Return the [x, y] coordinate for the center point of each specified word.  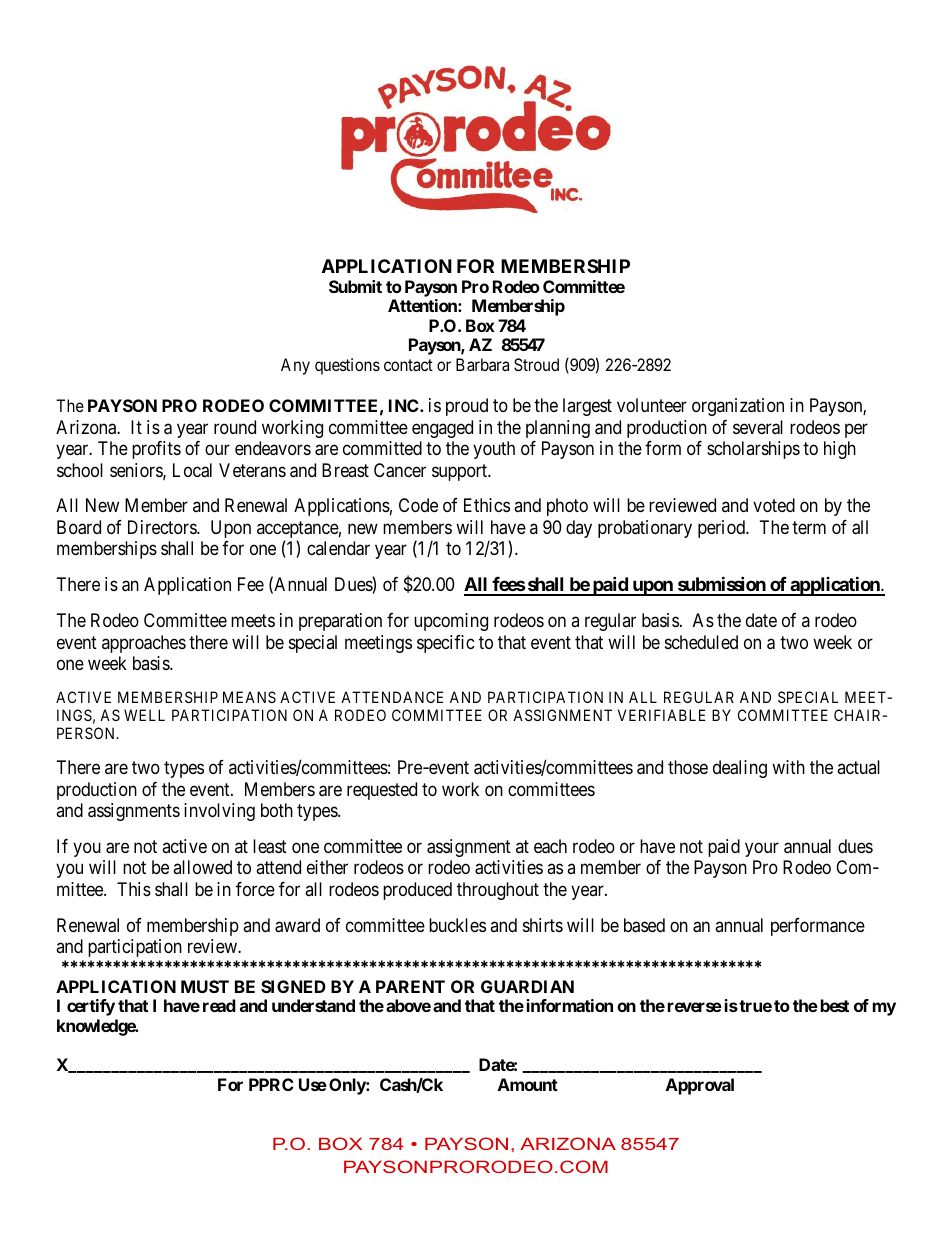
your [762, 849]
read [219, 1005]
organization [738, 407]
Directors [163, 527]
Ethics [487, 505]
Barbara [482, 364]
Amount [528, 1084]
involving [219, 812]
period [722, 529]
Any [295, 366]
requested [382, 791]
